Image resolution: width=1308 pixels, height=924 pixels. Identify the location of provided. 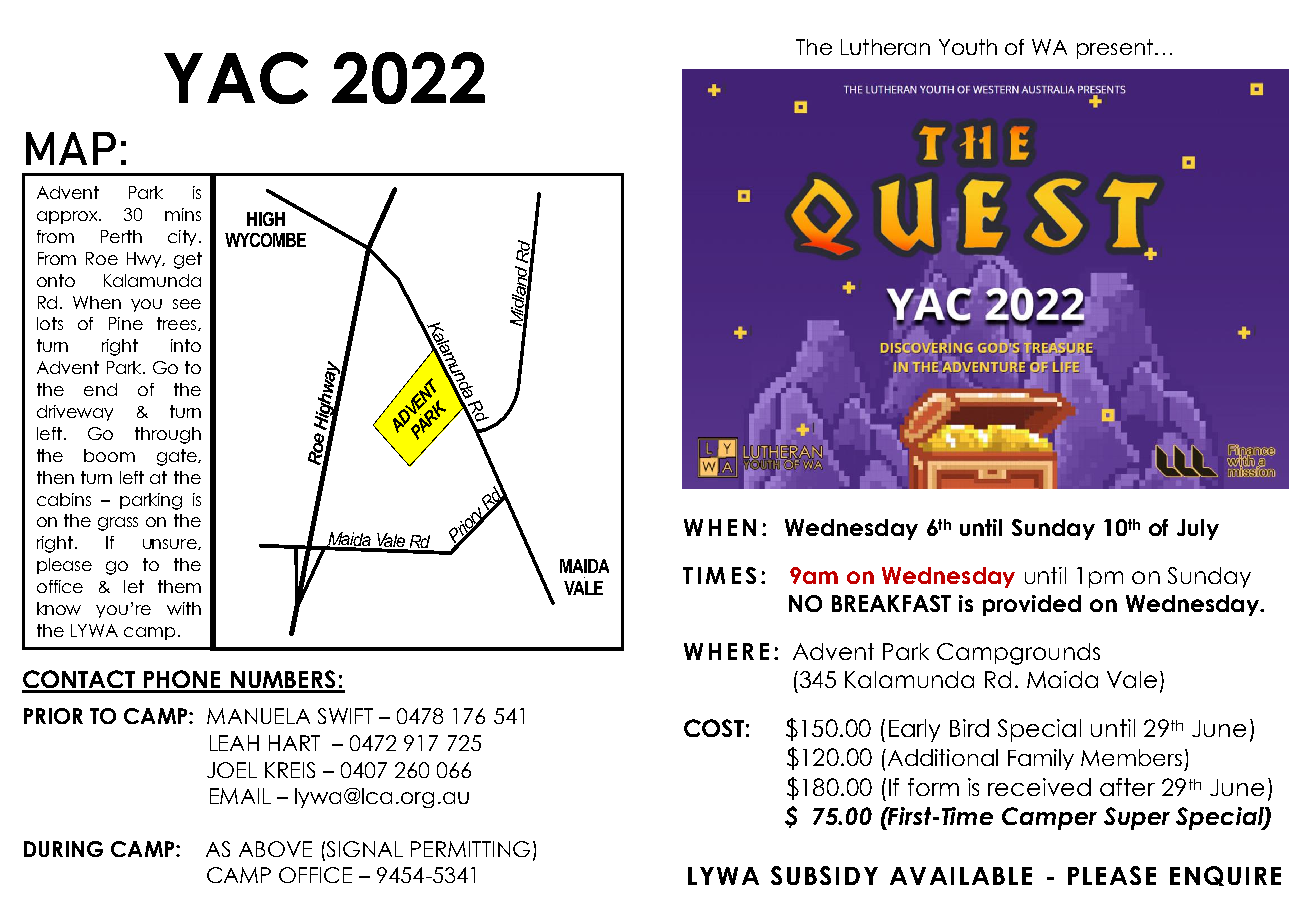
(1032, 605).
